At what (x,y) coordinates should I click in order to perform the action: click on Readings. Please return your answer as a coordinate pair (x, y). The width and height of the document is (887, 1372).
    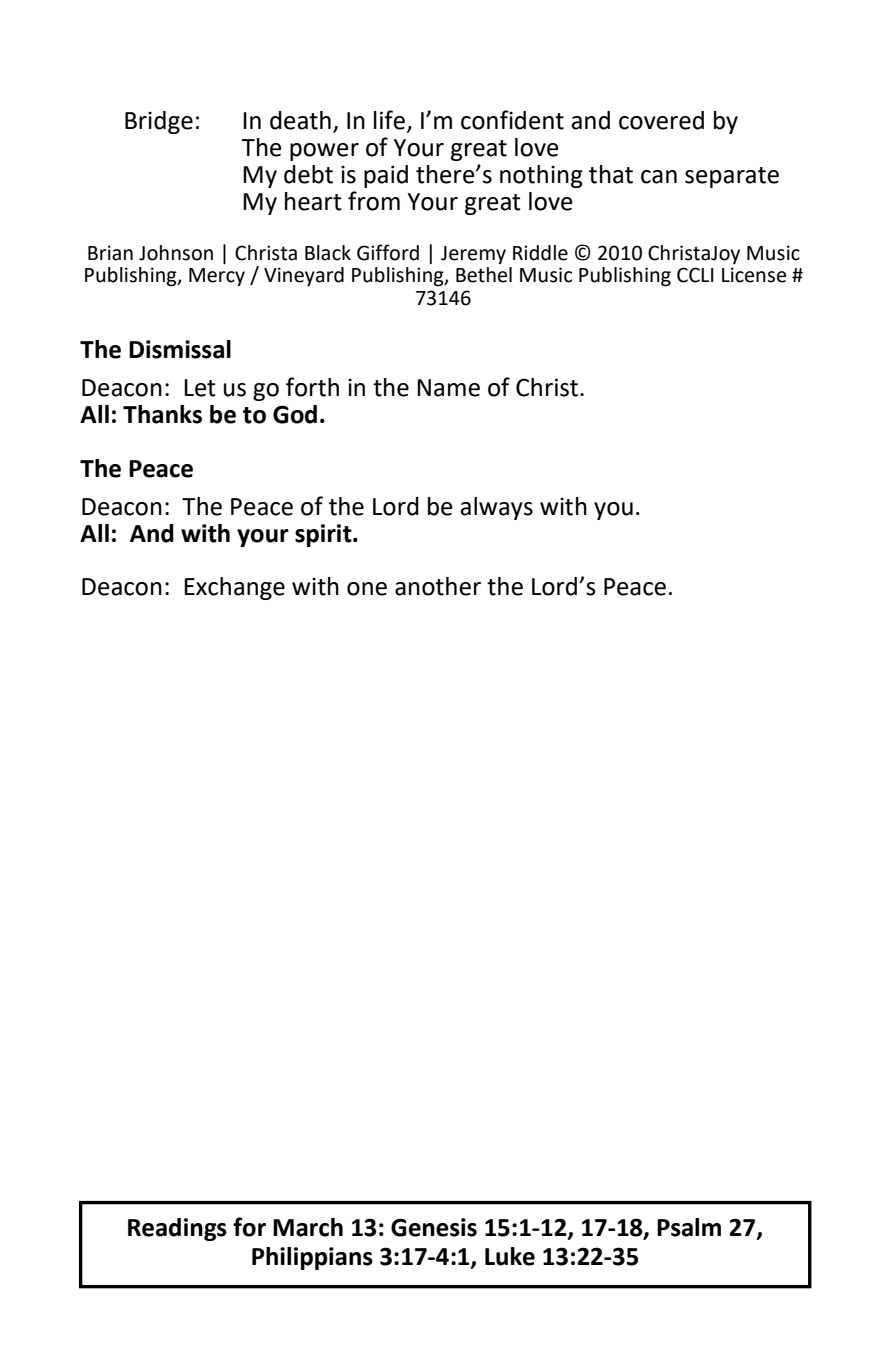
    Looking at the image, I should click on (177, 1229).
